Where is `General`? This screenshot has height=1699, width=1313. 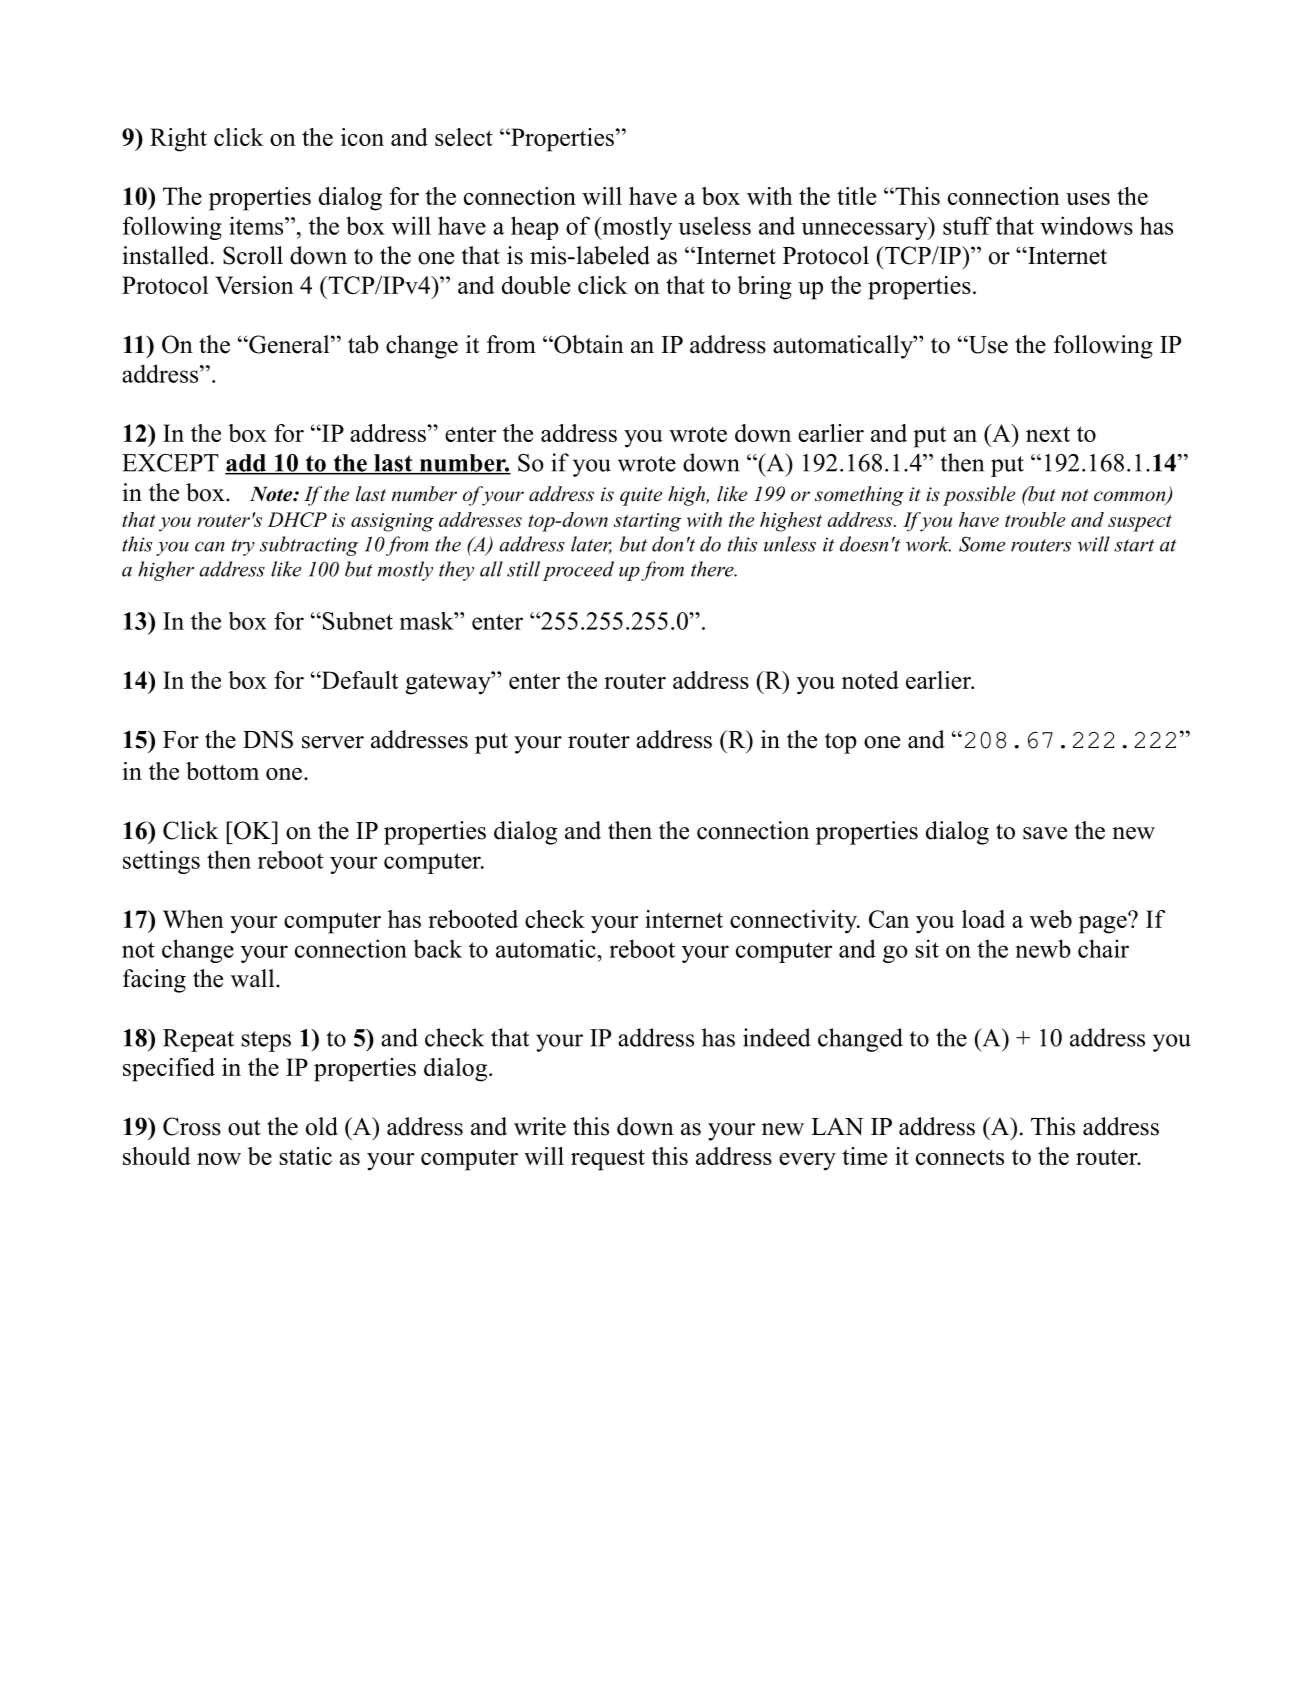
General is located at coordinates (289, 344).
